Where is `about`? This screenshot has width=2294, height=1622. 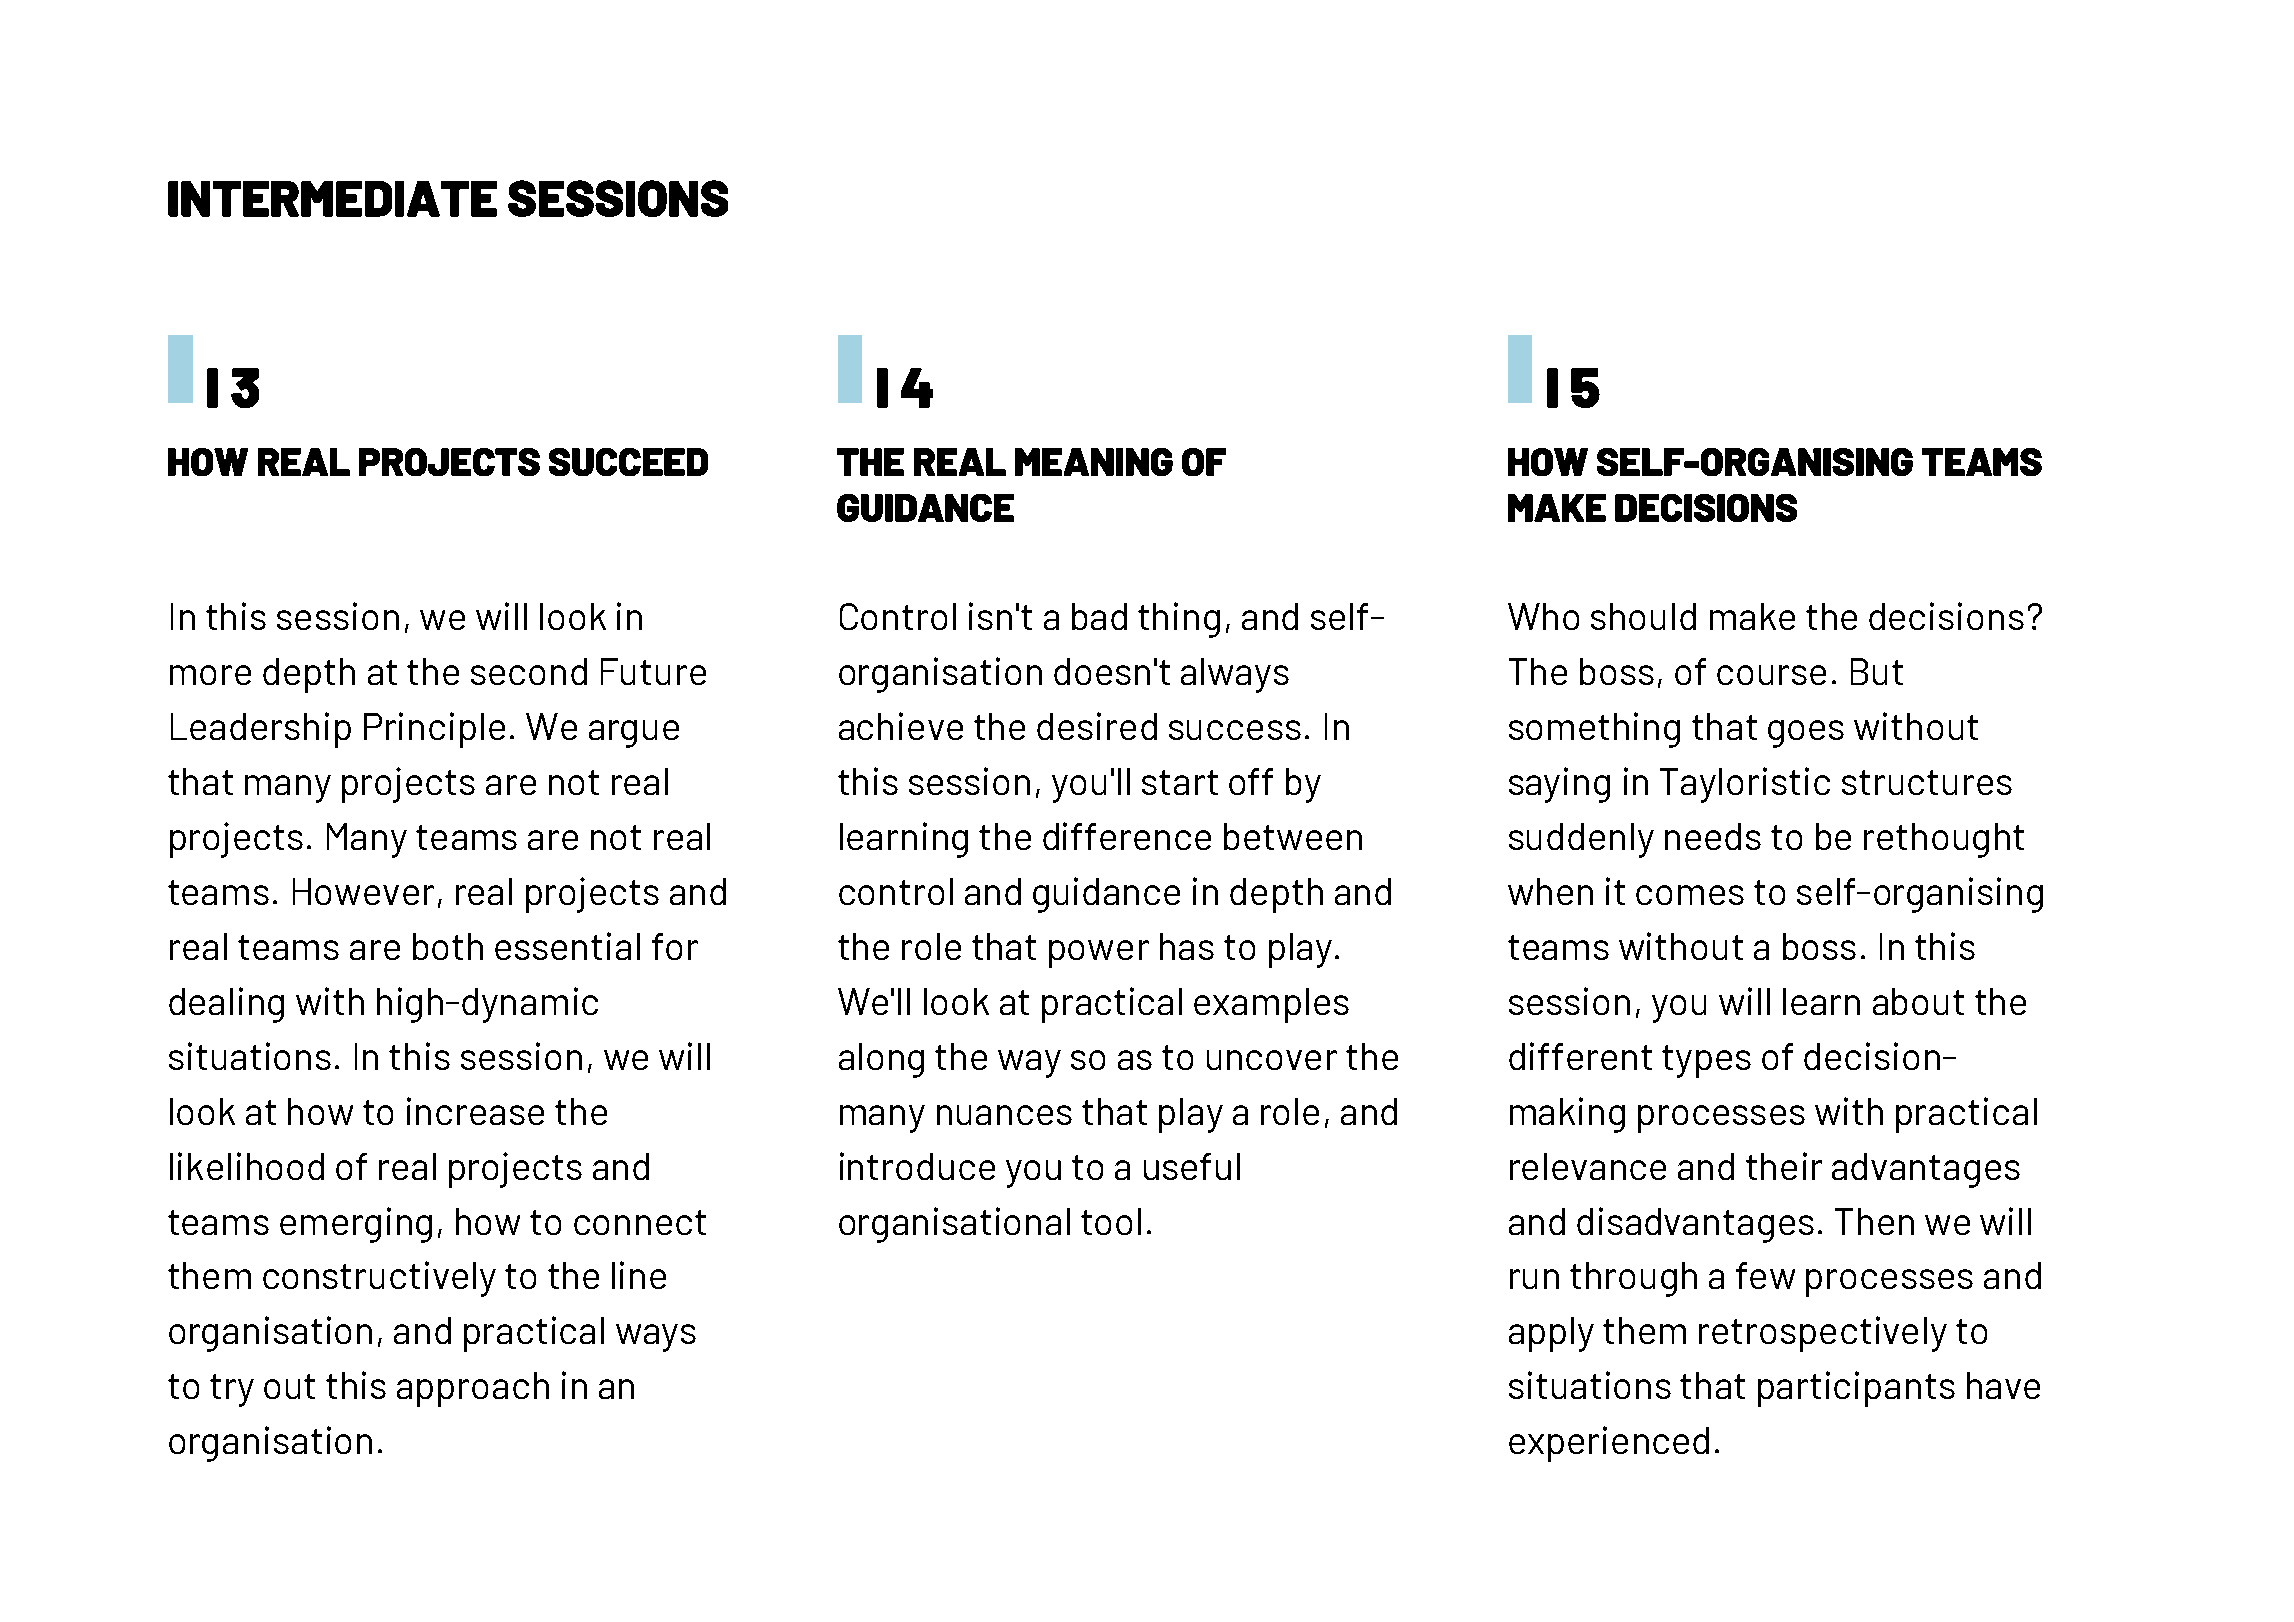
about is located at coordinates (1918, 1001).
